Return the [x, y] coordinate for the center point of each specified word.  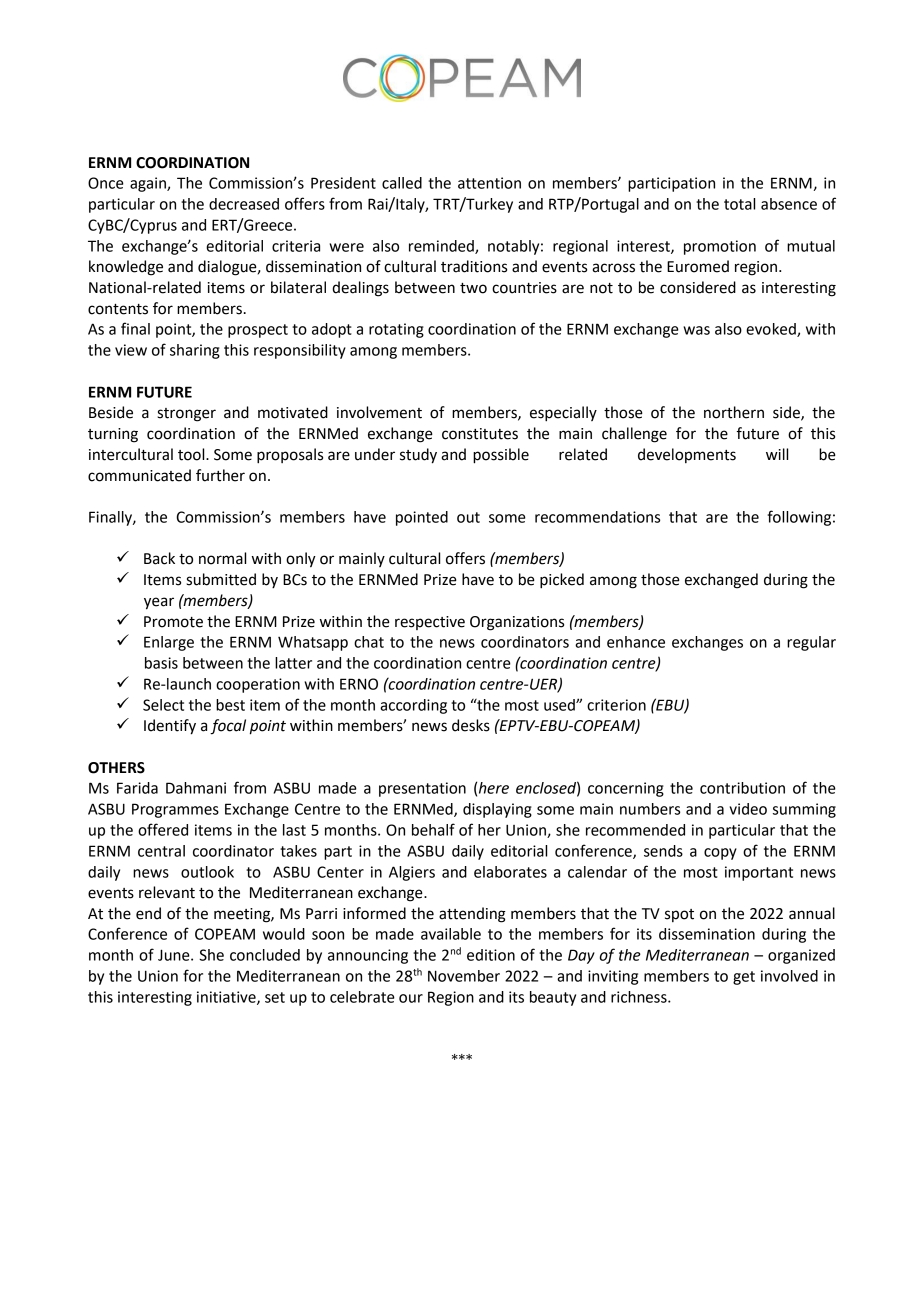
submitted [221, 579]
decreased [244, 204]
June [175, 955]
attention [489, 183]
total [739, 204]
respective [430, 623]
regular [811, 643]
